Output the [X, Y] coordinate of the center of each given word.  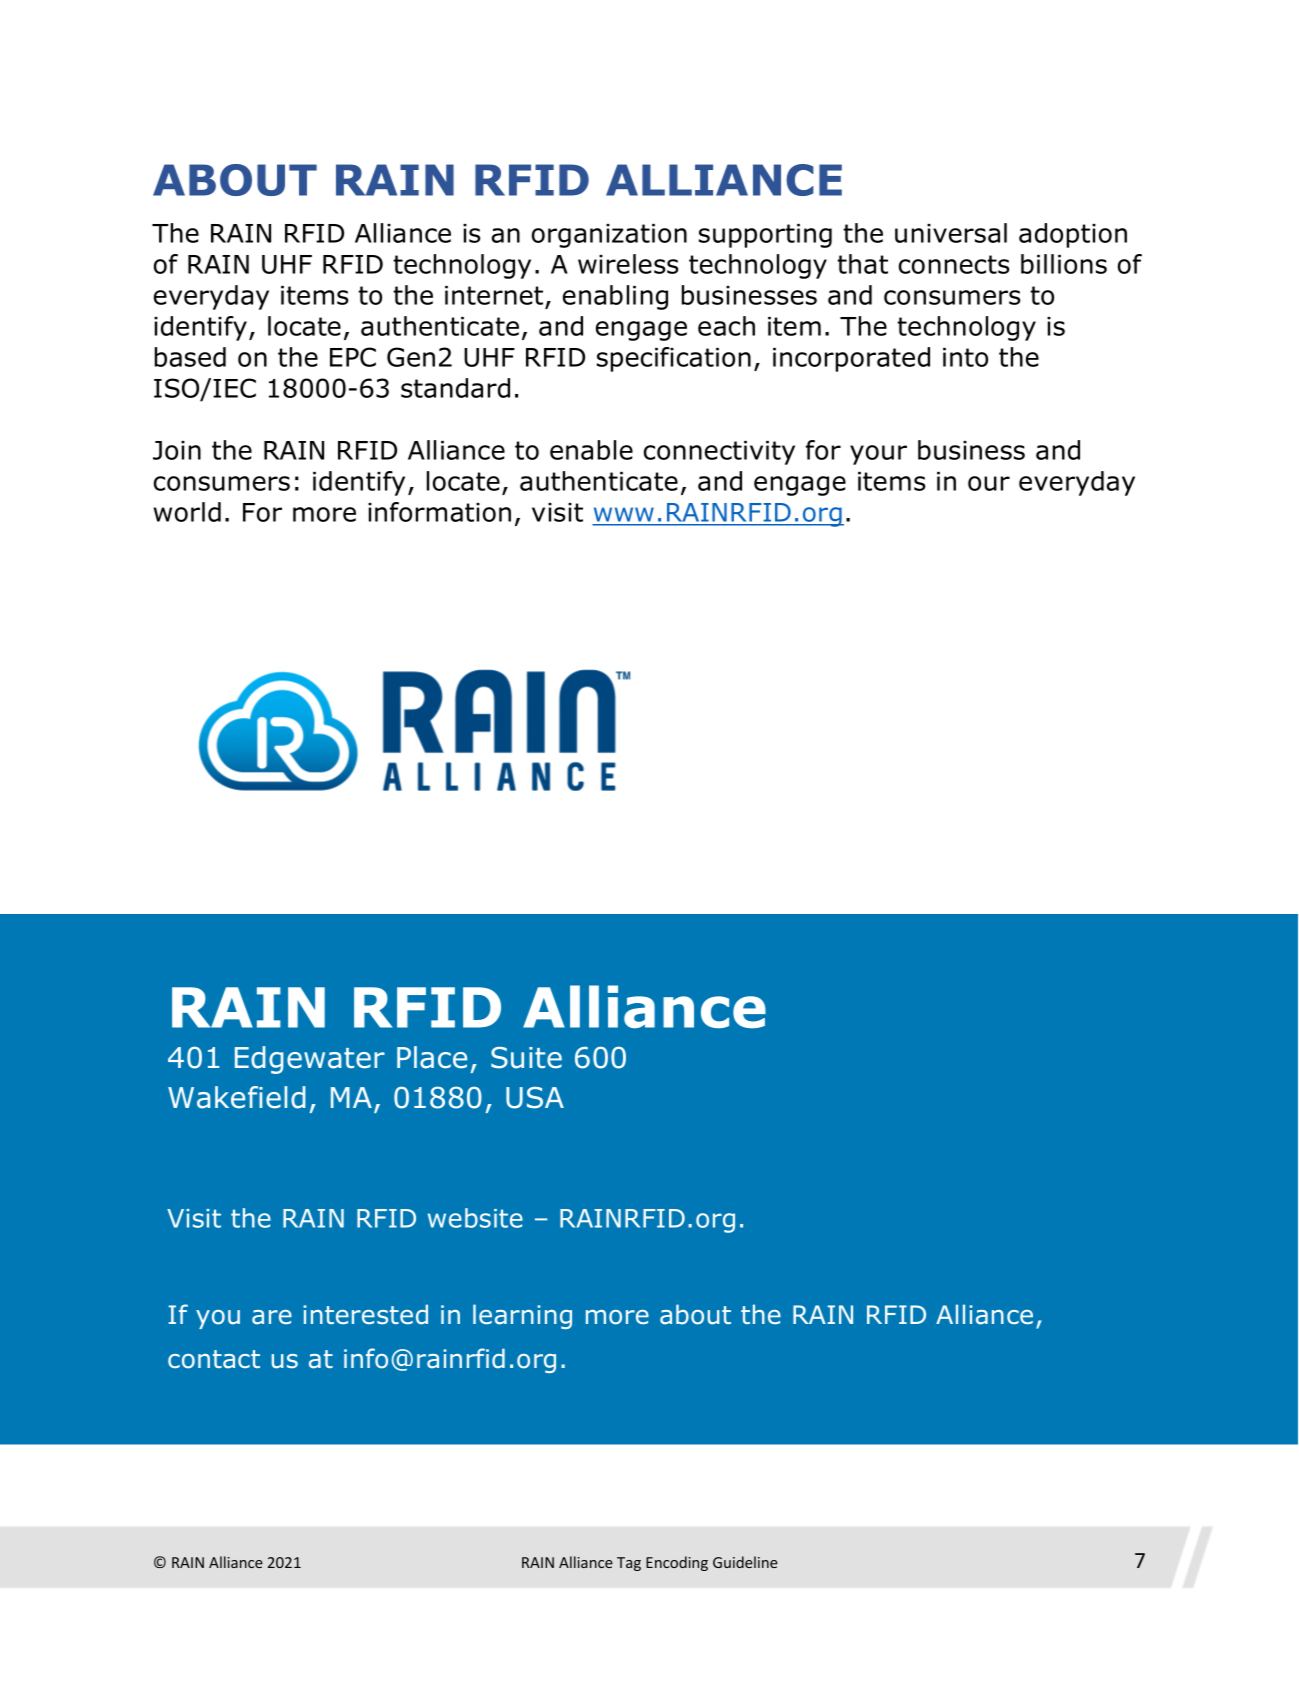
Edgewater [310, 1060]
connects [954, 264]
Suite [526, 1058]
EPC [353, 357]
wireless [628, 264]
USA [535, 1098]
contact [214, 1359]
